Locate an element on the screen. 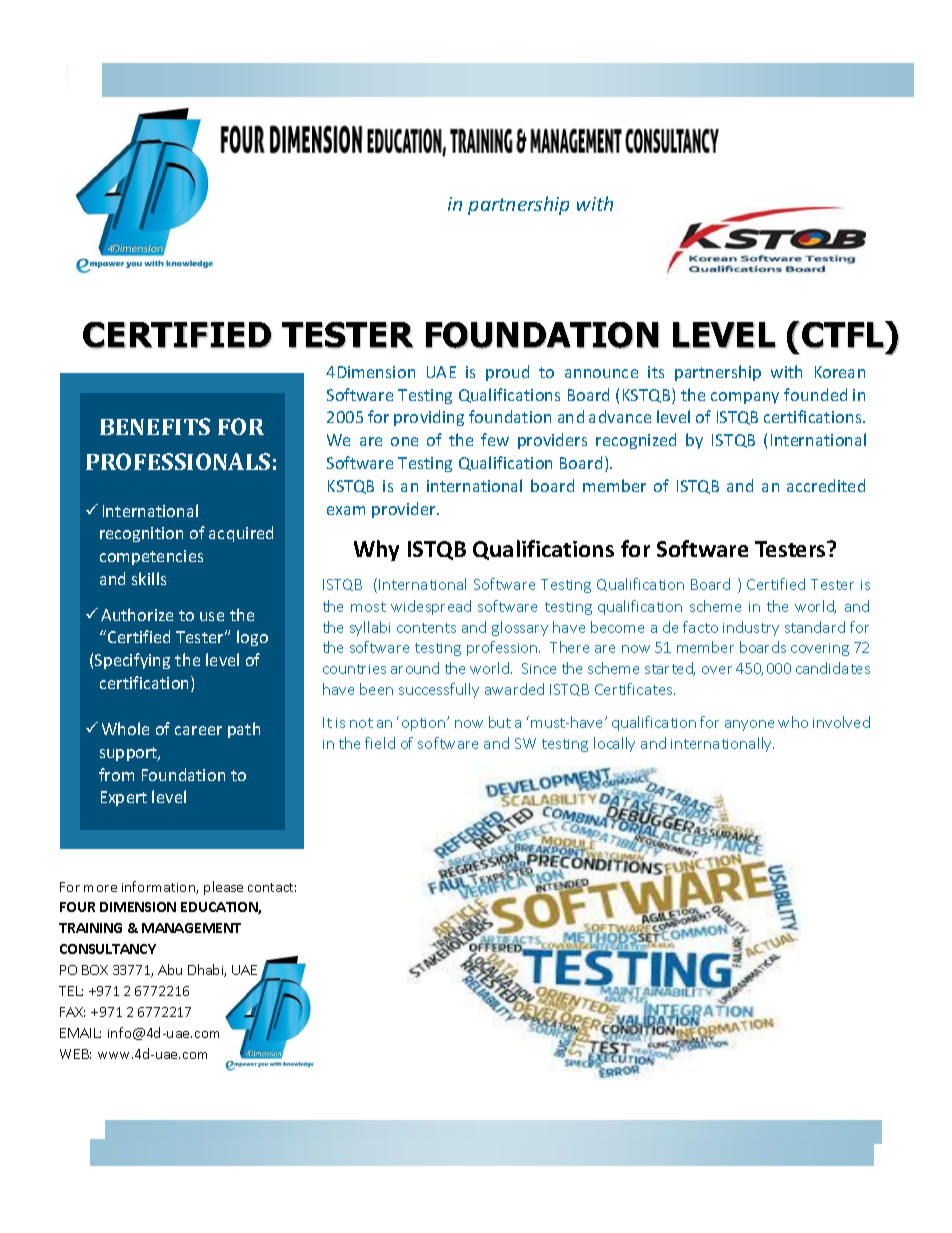  EMAIL is located at coordinates (80, 1033).
